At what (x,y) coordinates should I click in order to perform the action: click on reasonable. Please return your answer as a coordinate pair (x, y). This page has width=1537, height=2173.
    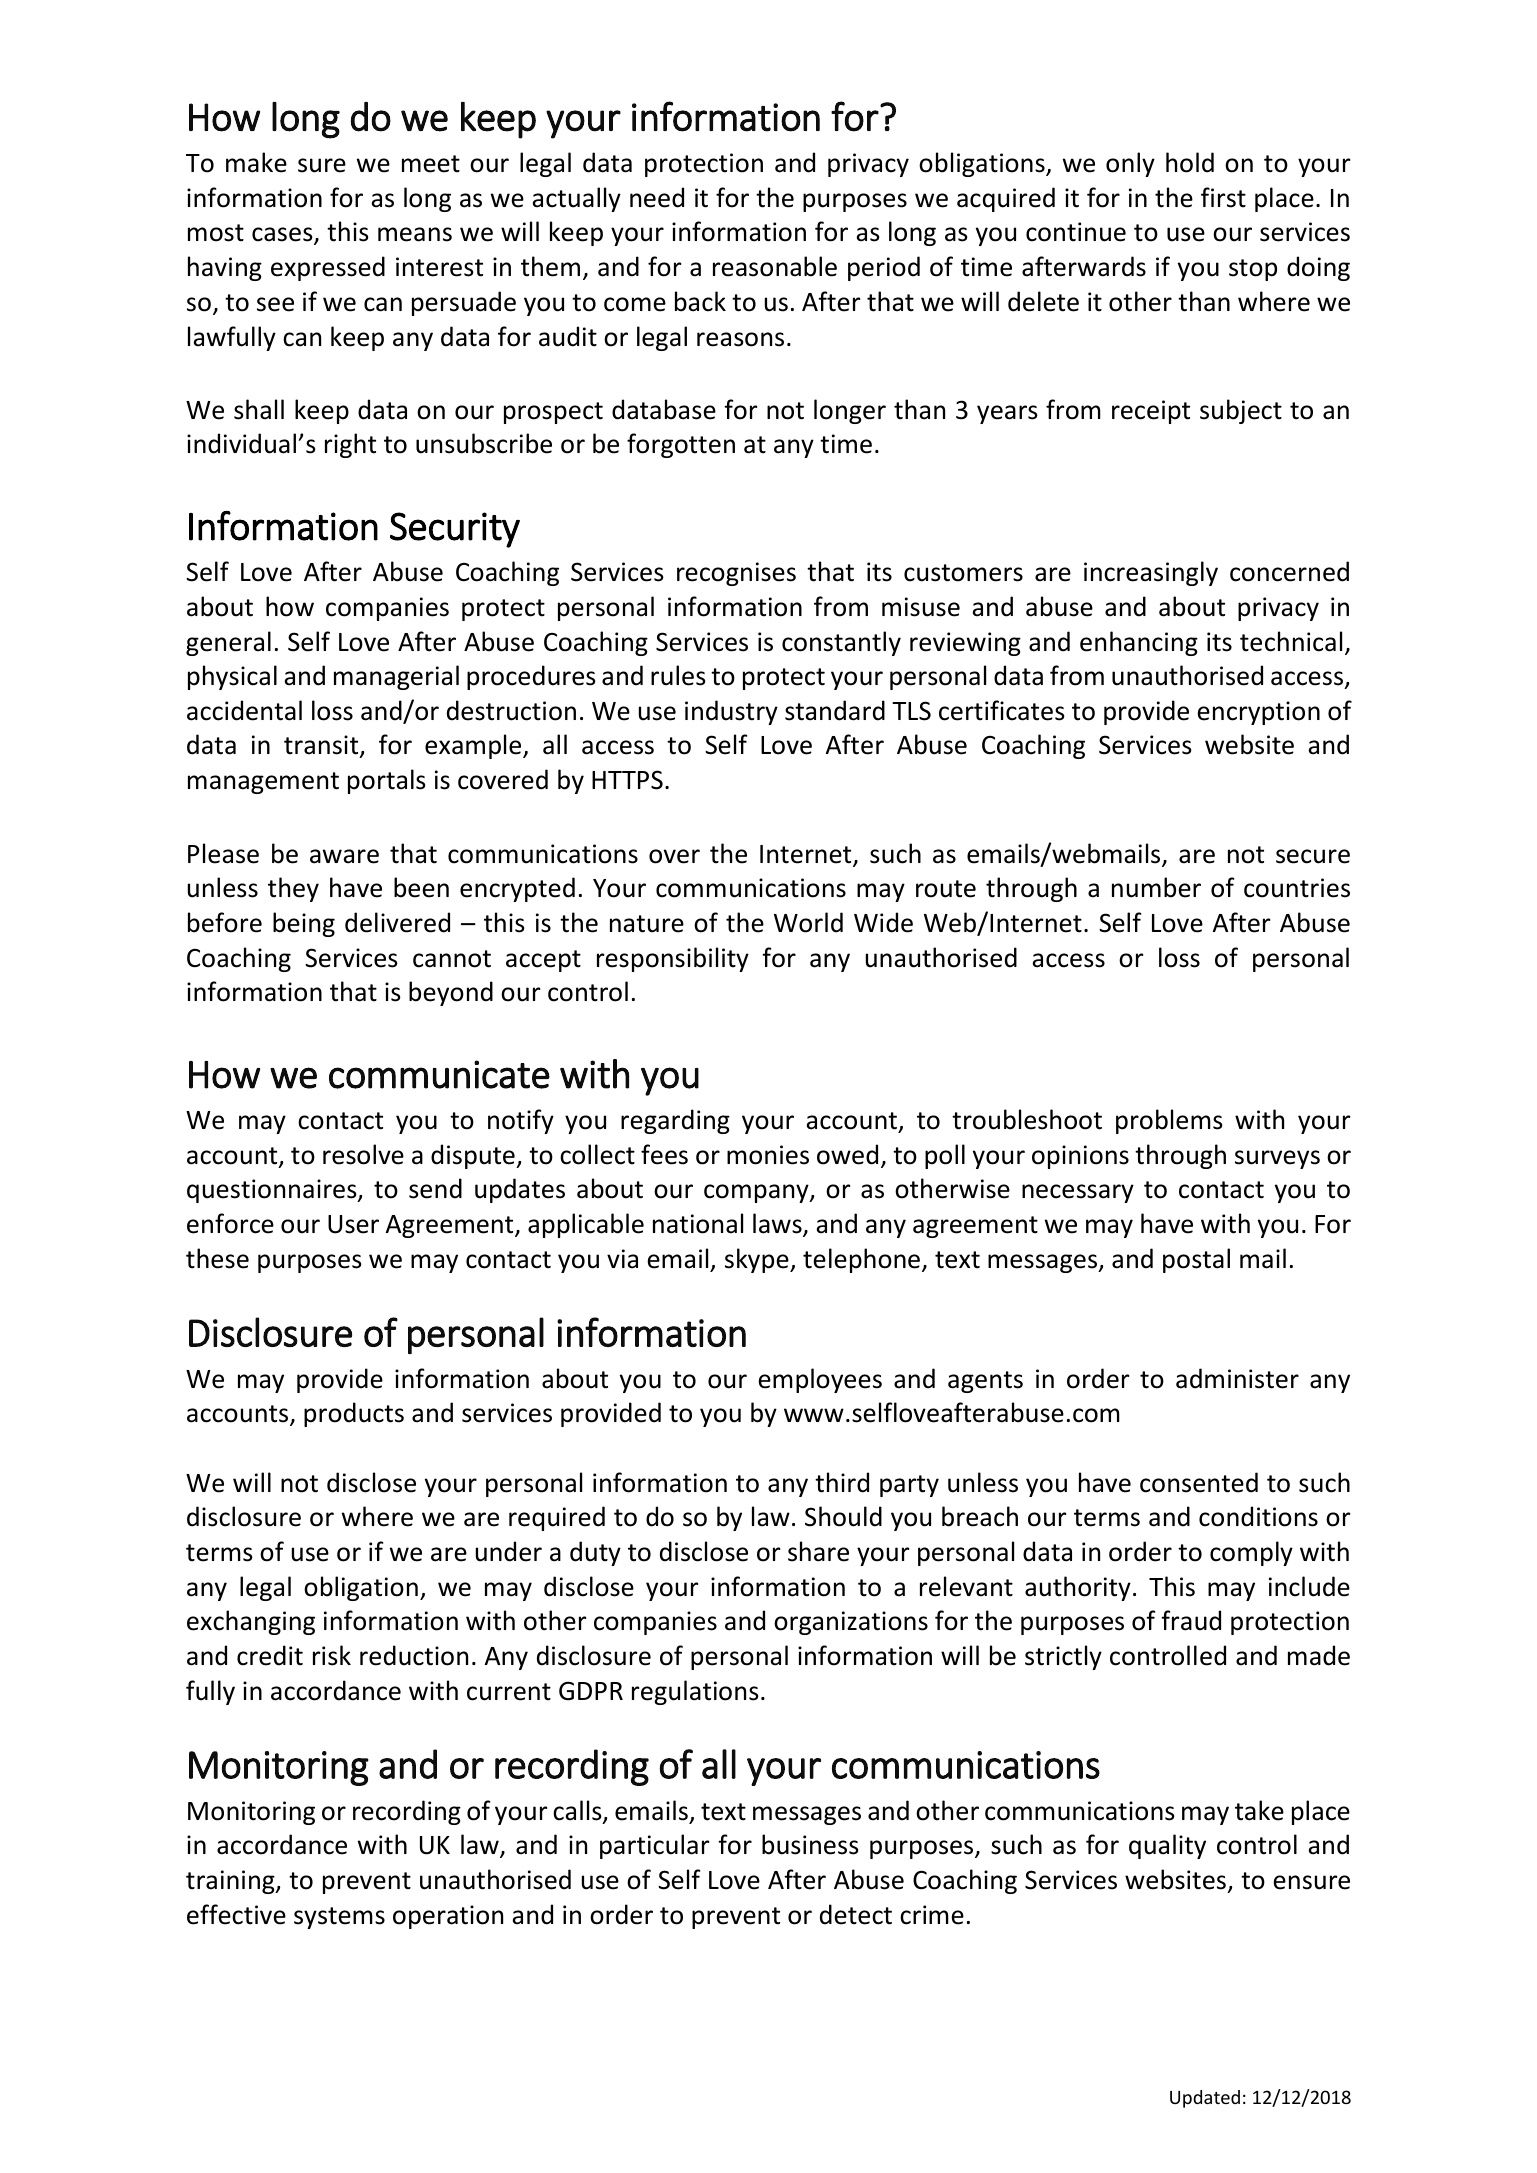
    Looking at the image, I should click on (775, 266).
